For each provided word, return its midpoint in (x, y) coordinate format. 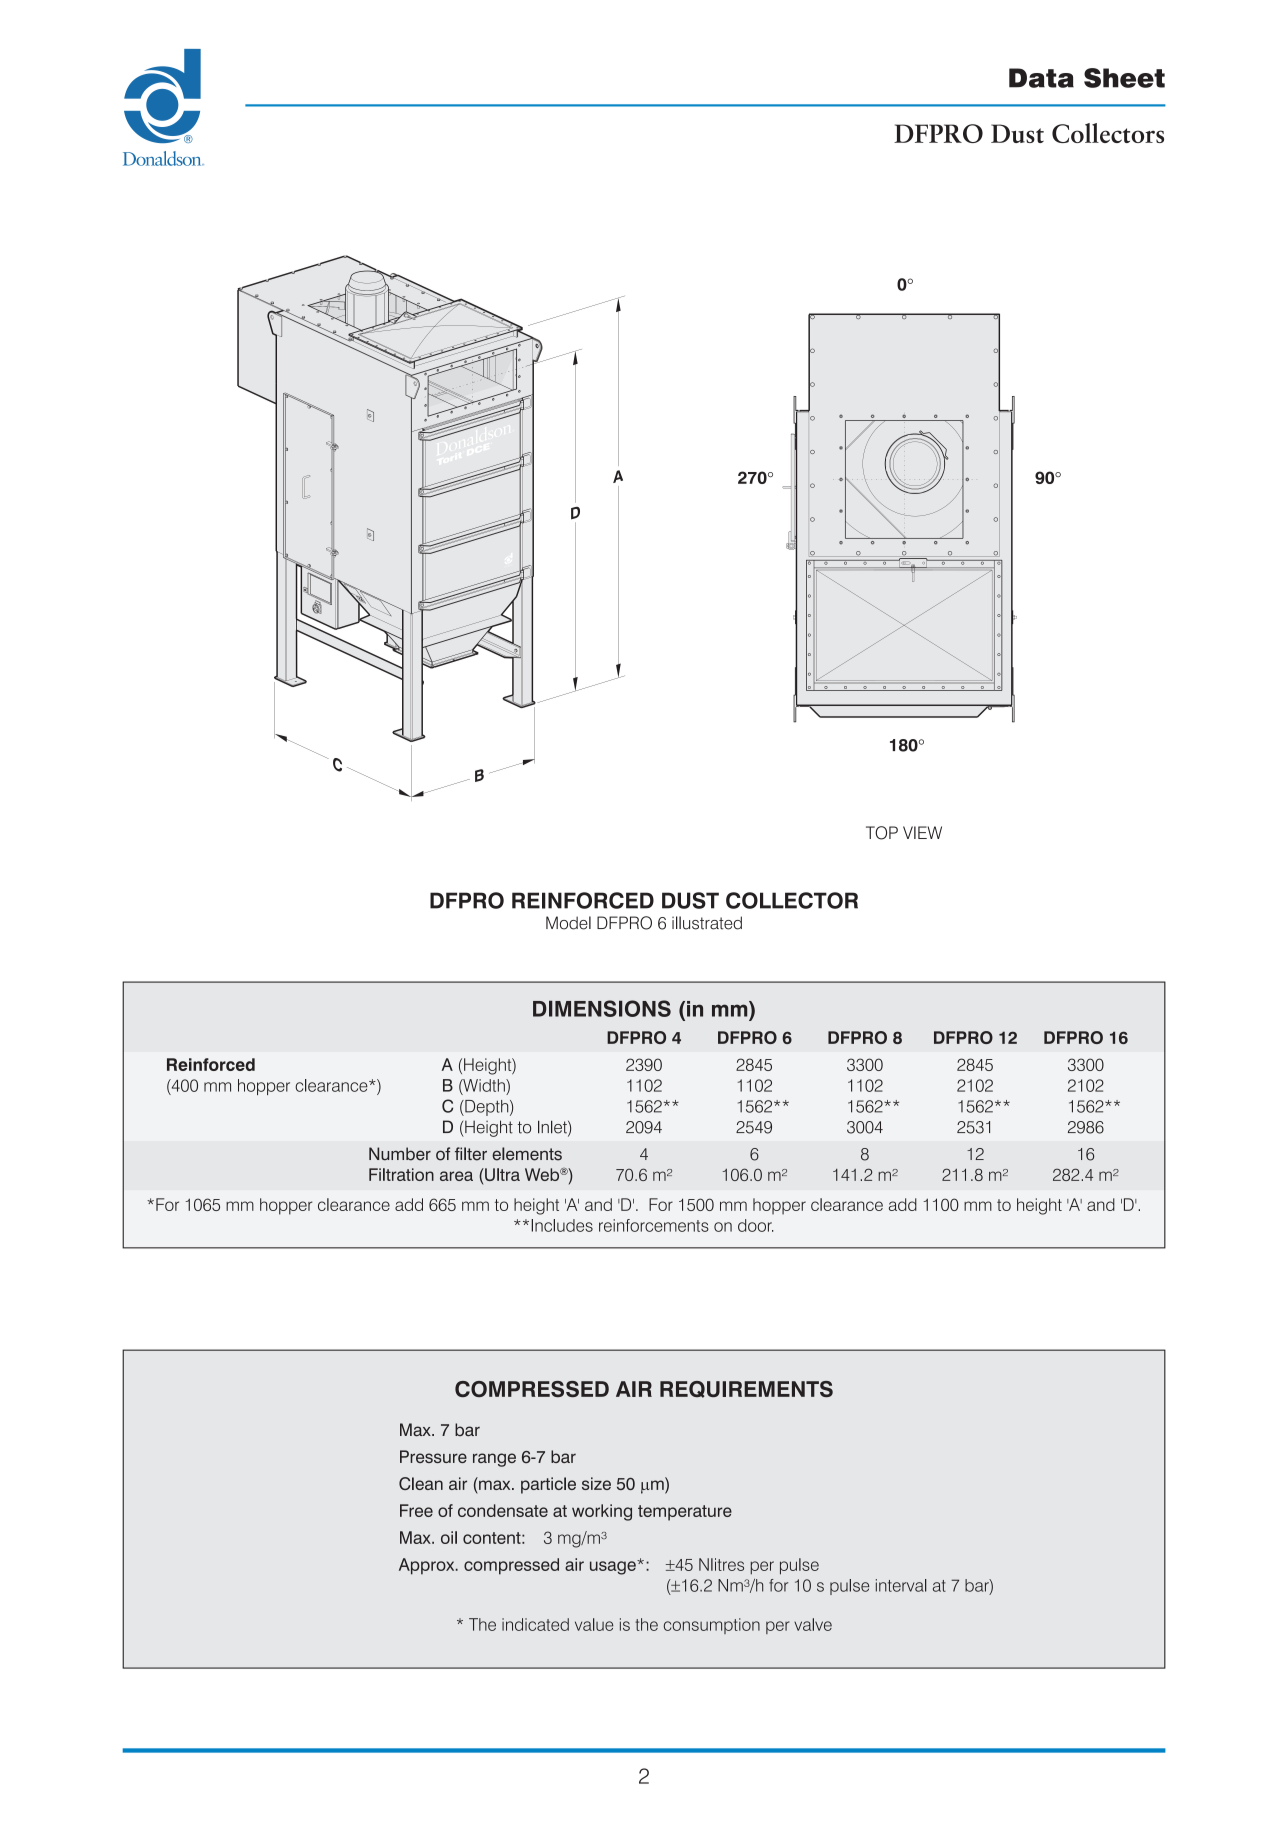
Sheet (1124, 78)
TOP (882, 833)
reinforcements (654, 1225)
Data (1041, 78)
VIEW (922, 832)
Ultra (501, 1174)
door (756, 1225)
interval (901, 1585)
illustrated (707, 923)
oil (449, 1537)
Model (568, 923)
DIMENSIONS (602, 1008)
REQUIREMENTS (746, 1389)
